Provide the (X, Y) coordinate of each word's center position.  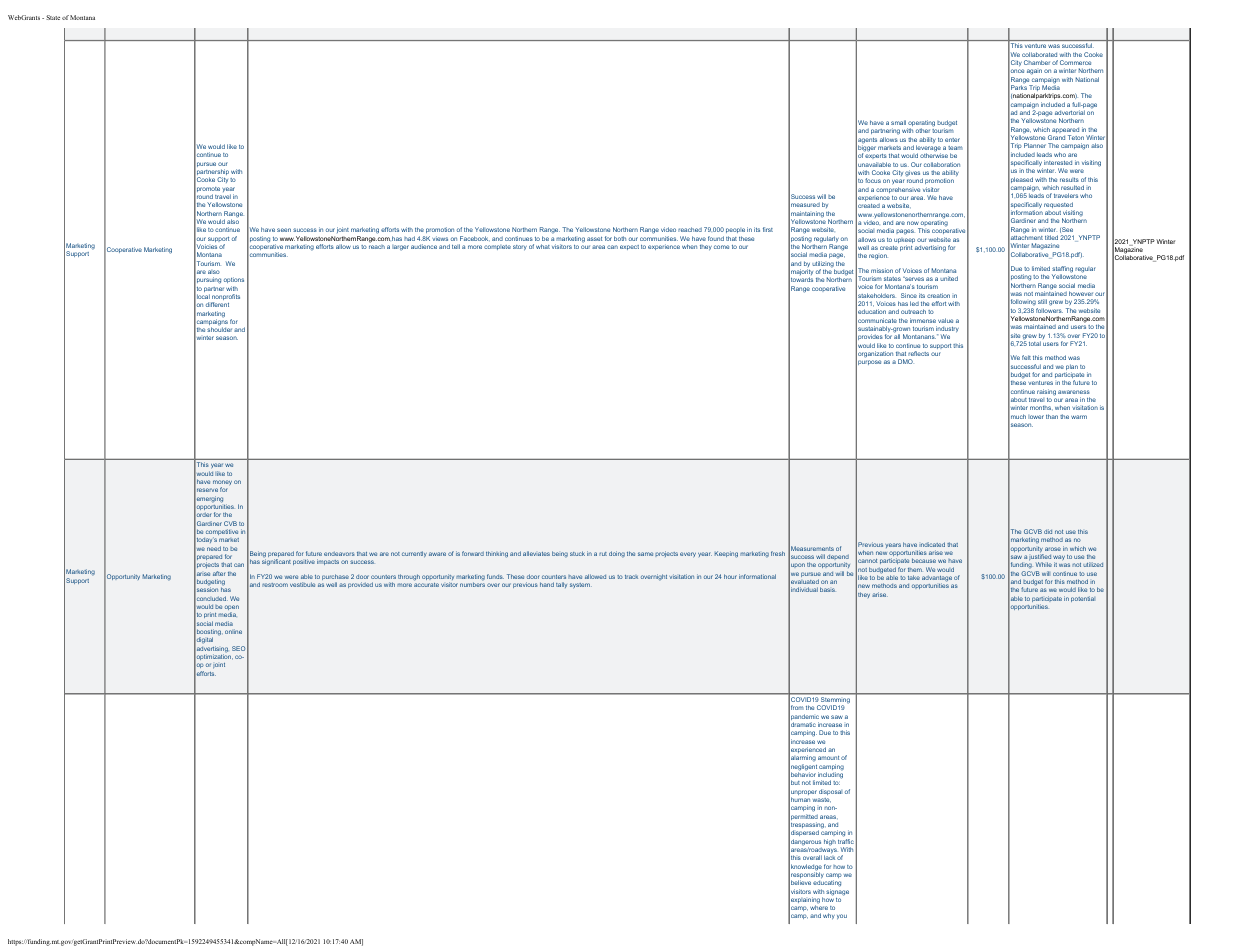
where (819, 907)
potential (1083, 599)
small (898, 122)
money (222, 484)
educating (827, 885)
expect (629, 247)
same (645, 554)
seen (284, 230)
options (234, 280)
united (949, 278)
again (1034, 72)
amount (828, 758)
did (1048, 531)
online (233, 631)
